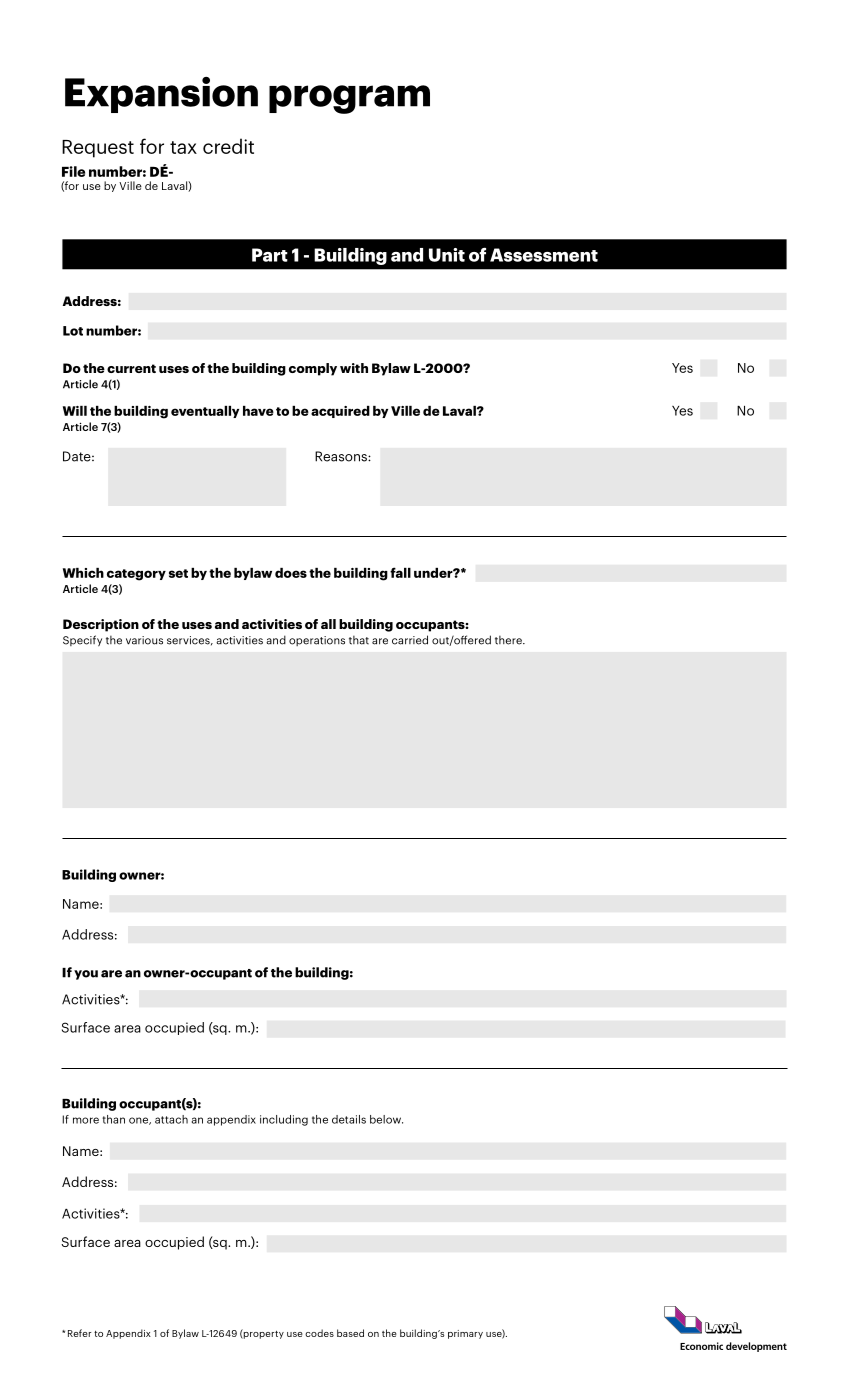  I want to click on primary, so click(465, 1334).
